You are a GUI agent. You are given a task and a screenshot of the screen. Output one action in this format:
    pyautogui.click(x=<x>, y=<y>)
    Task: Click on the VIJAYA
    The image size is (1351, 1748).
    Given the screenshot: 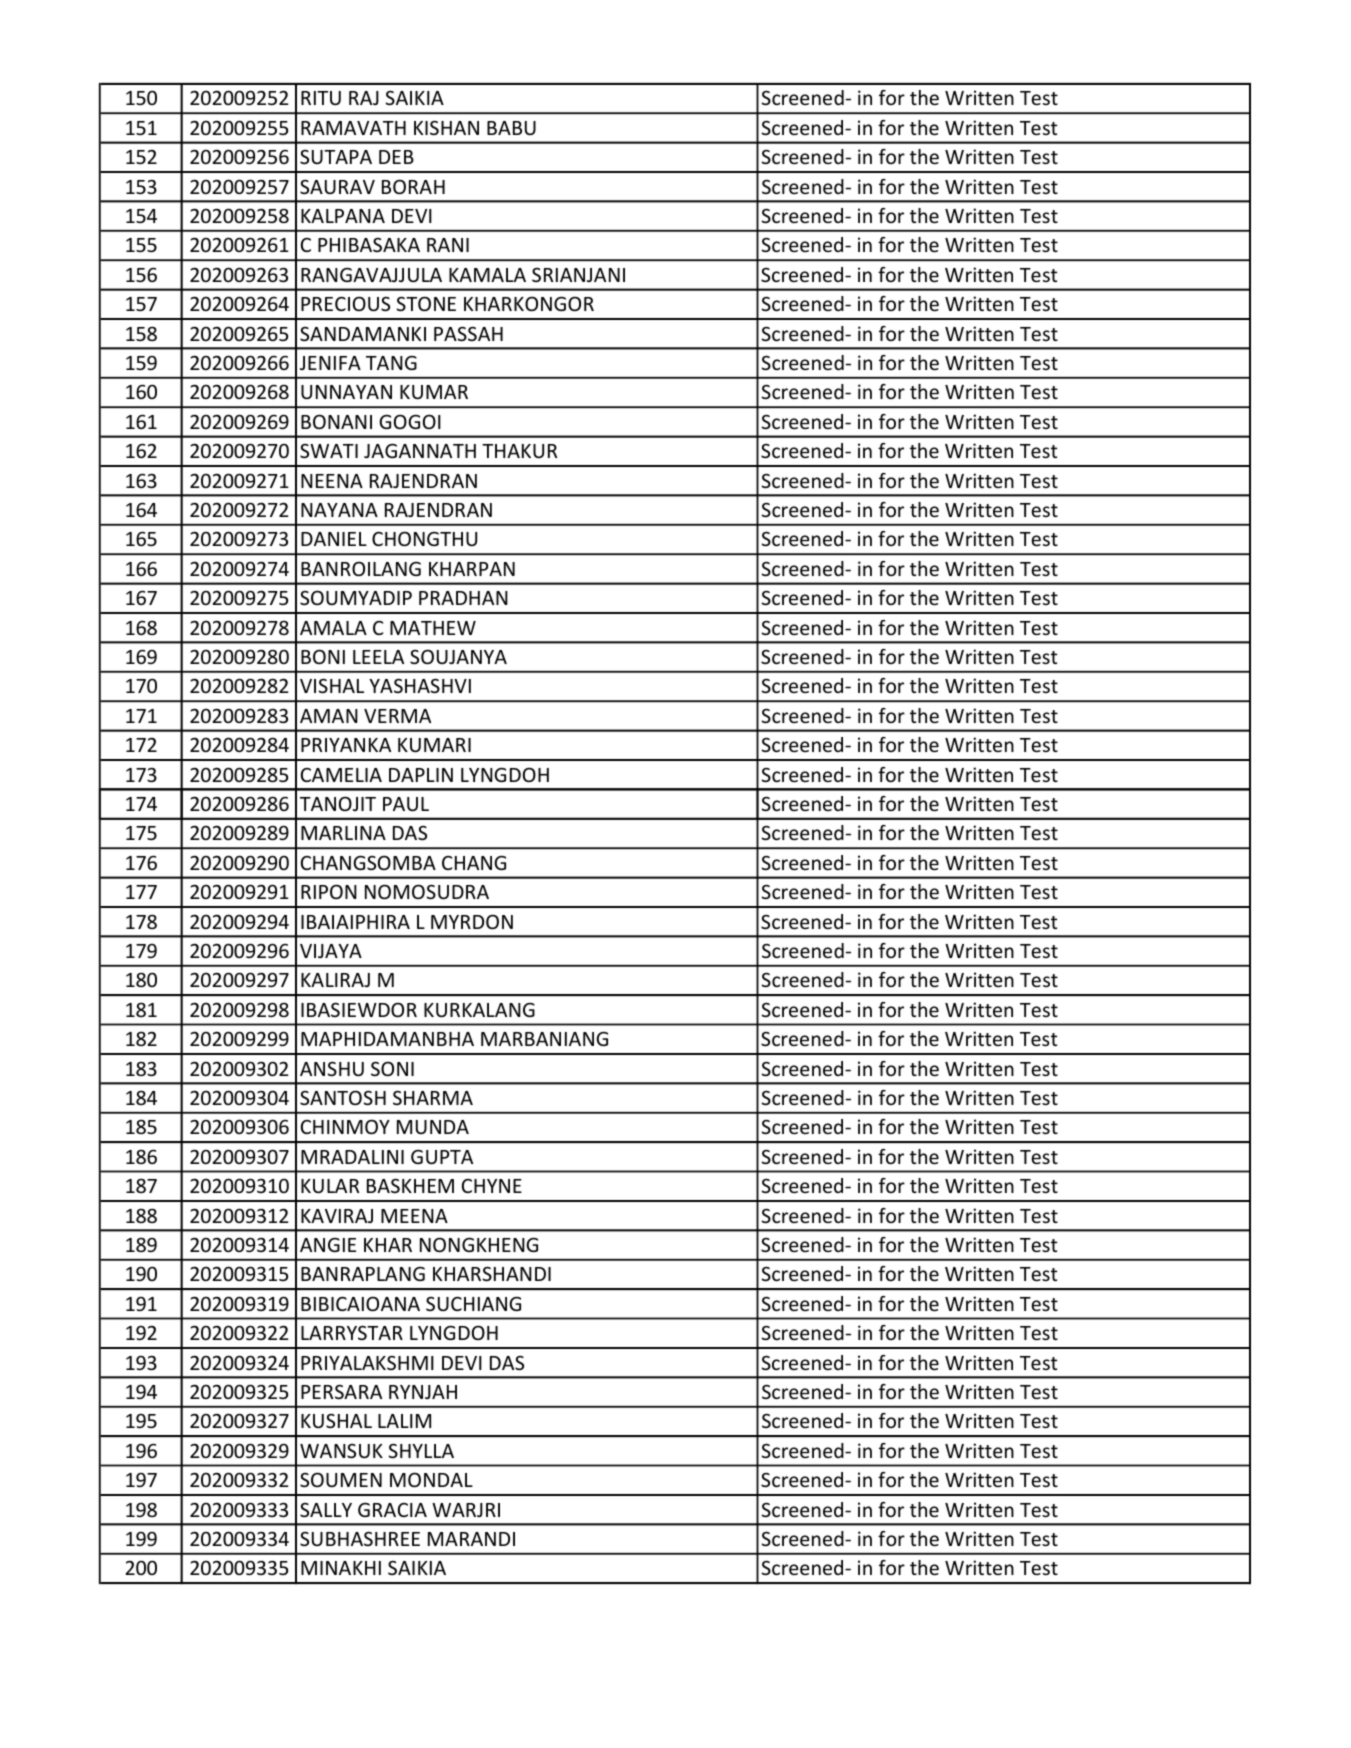 What is the action you would take?
    pyautogui.click(x=331, y=951)
